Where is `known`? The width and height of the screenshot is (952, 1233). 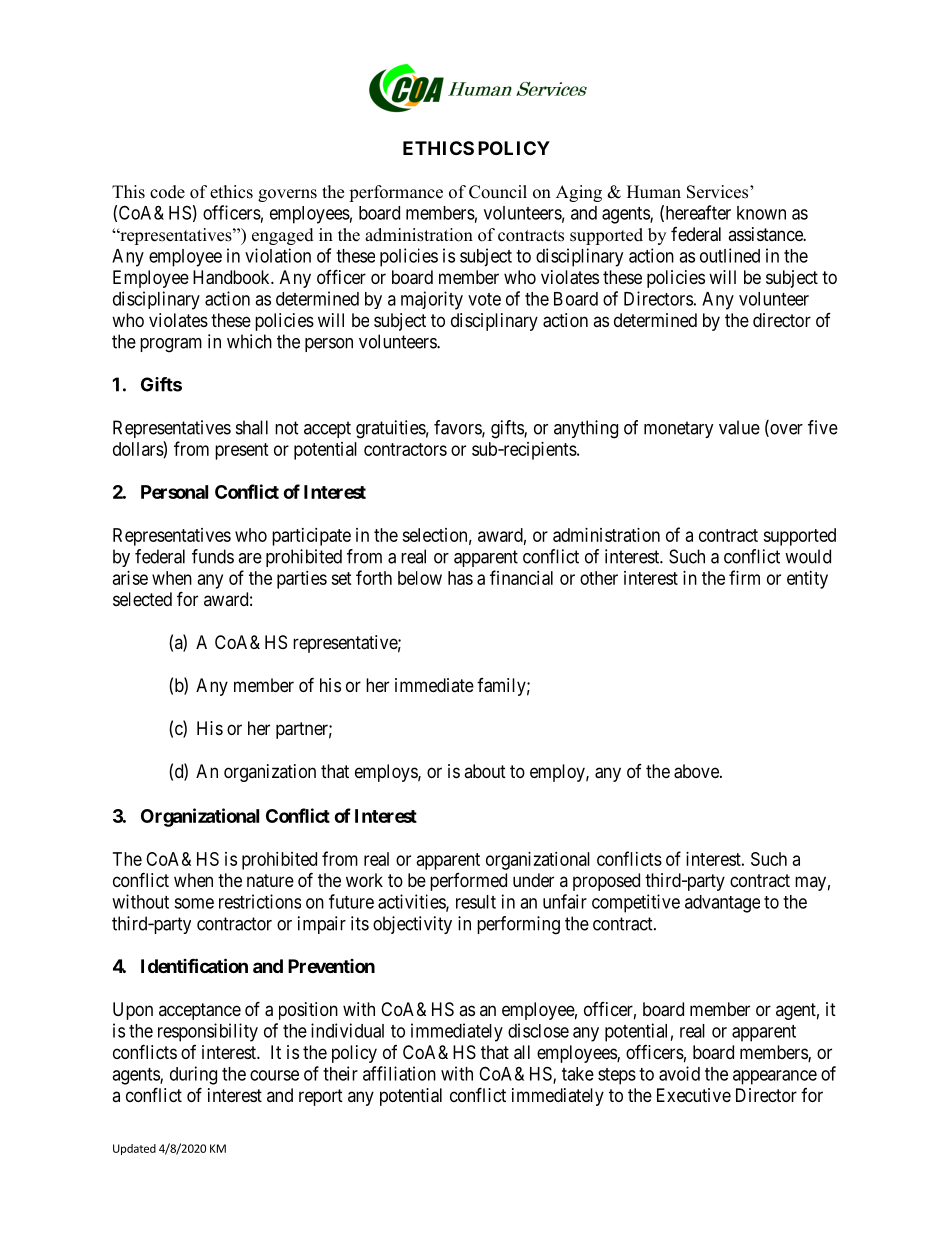
known is located at coordinates (761, 213).
